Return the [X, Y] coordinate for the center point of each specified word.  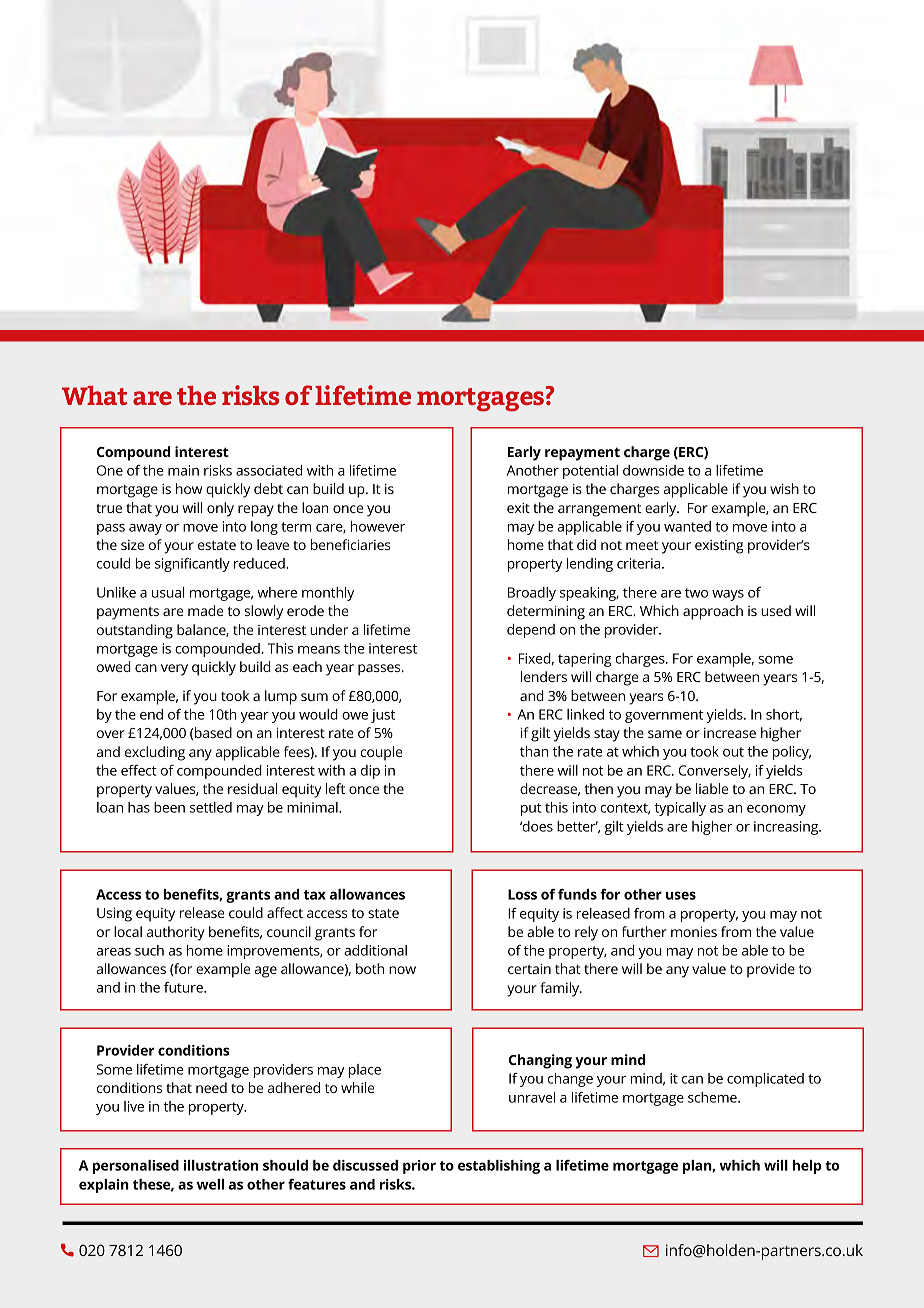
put [531, 809]
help [807, 1167]
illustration [221, 1165]
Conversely [715, 772]
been [169, 807]
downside [653, 470]
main [183, 470]
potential [590, 472]
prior [419, 1167]
